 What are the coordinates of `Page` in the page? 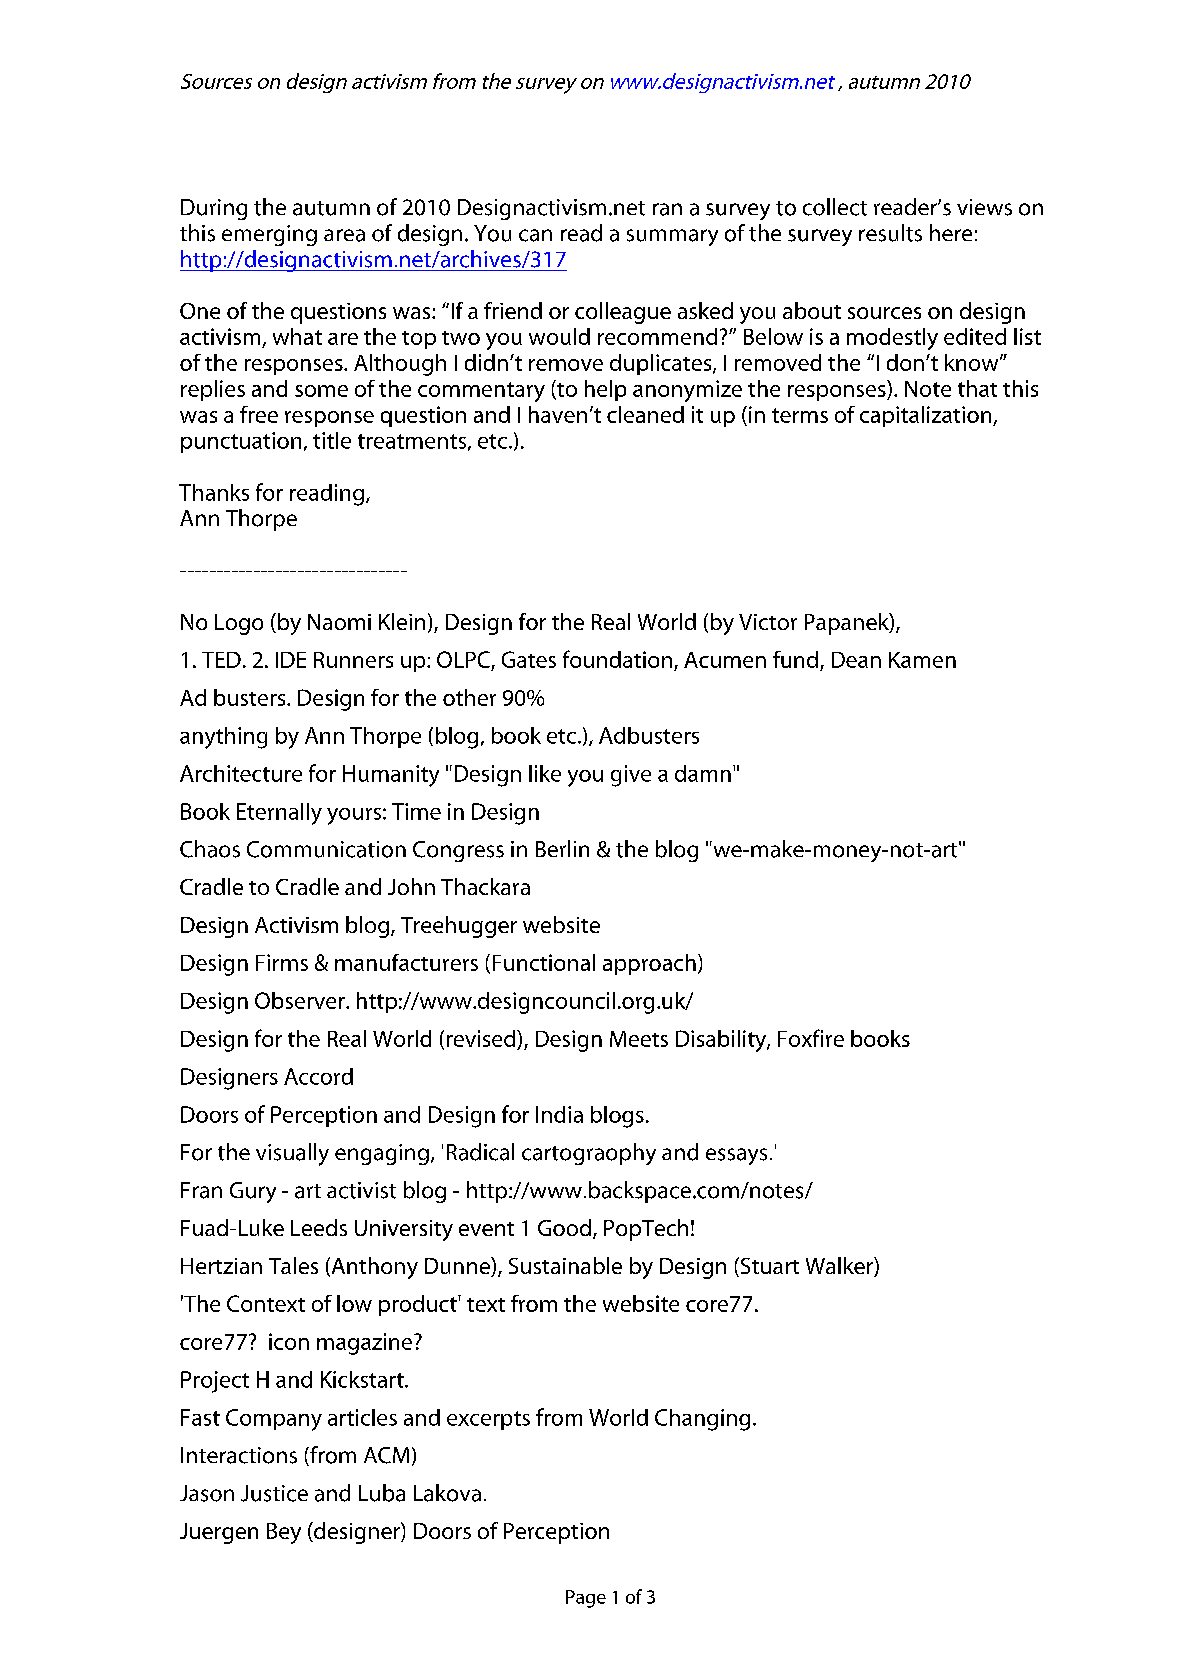 It's located at (586, 1599).
